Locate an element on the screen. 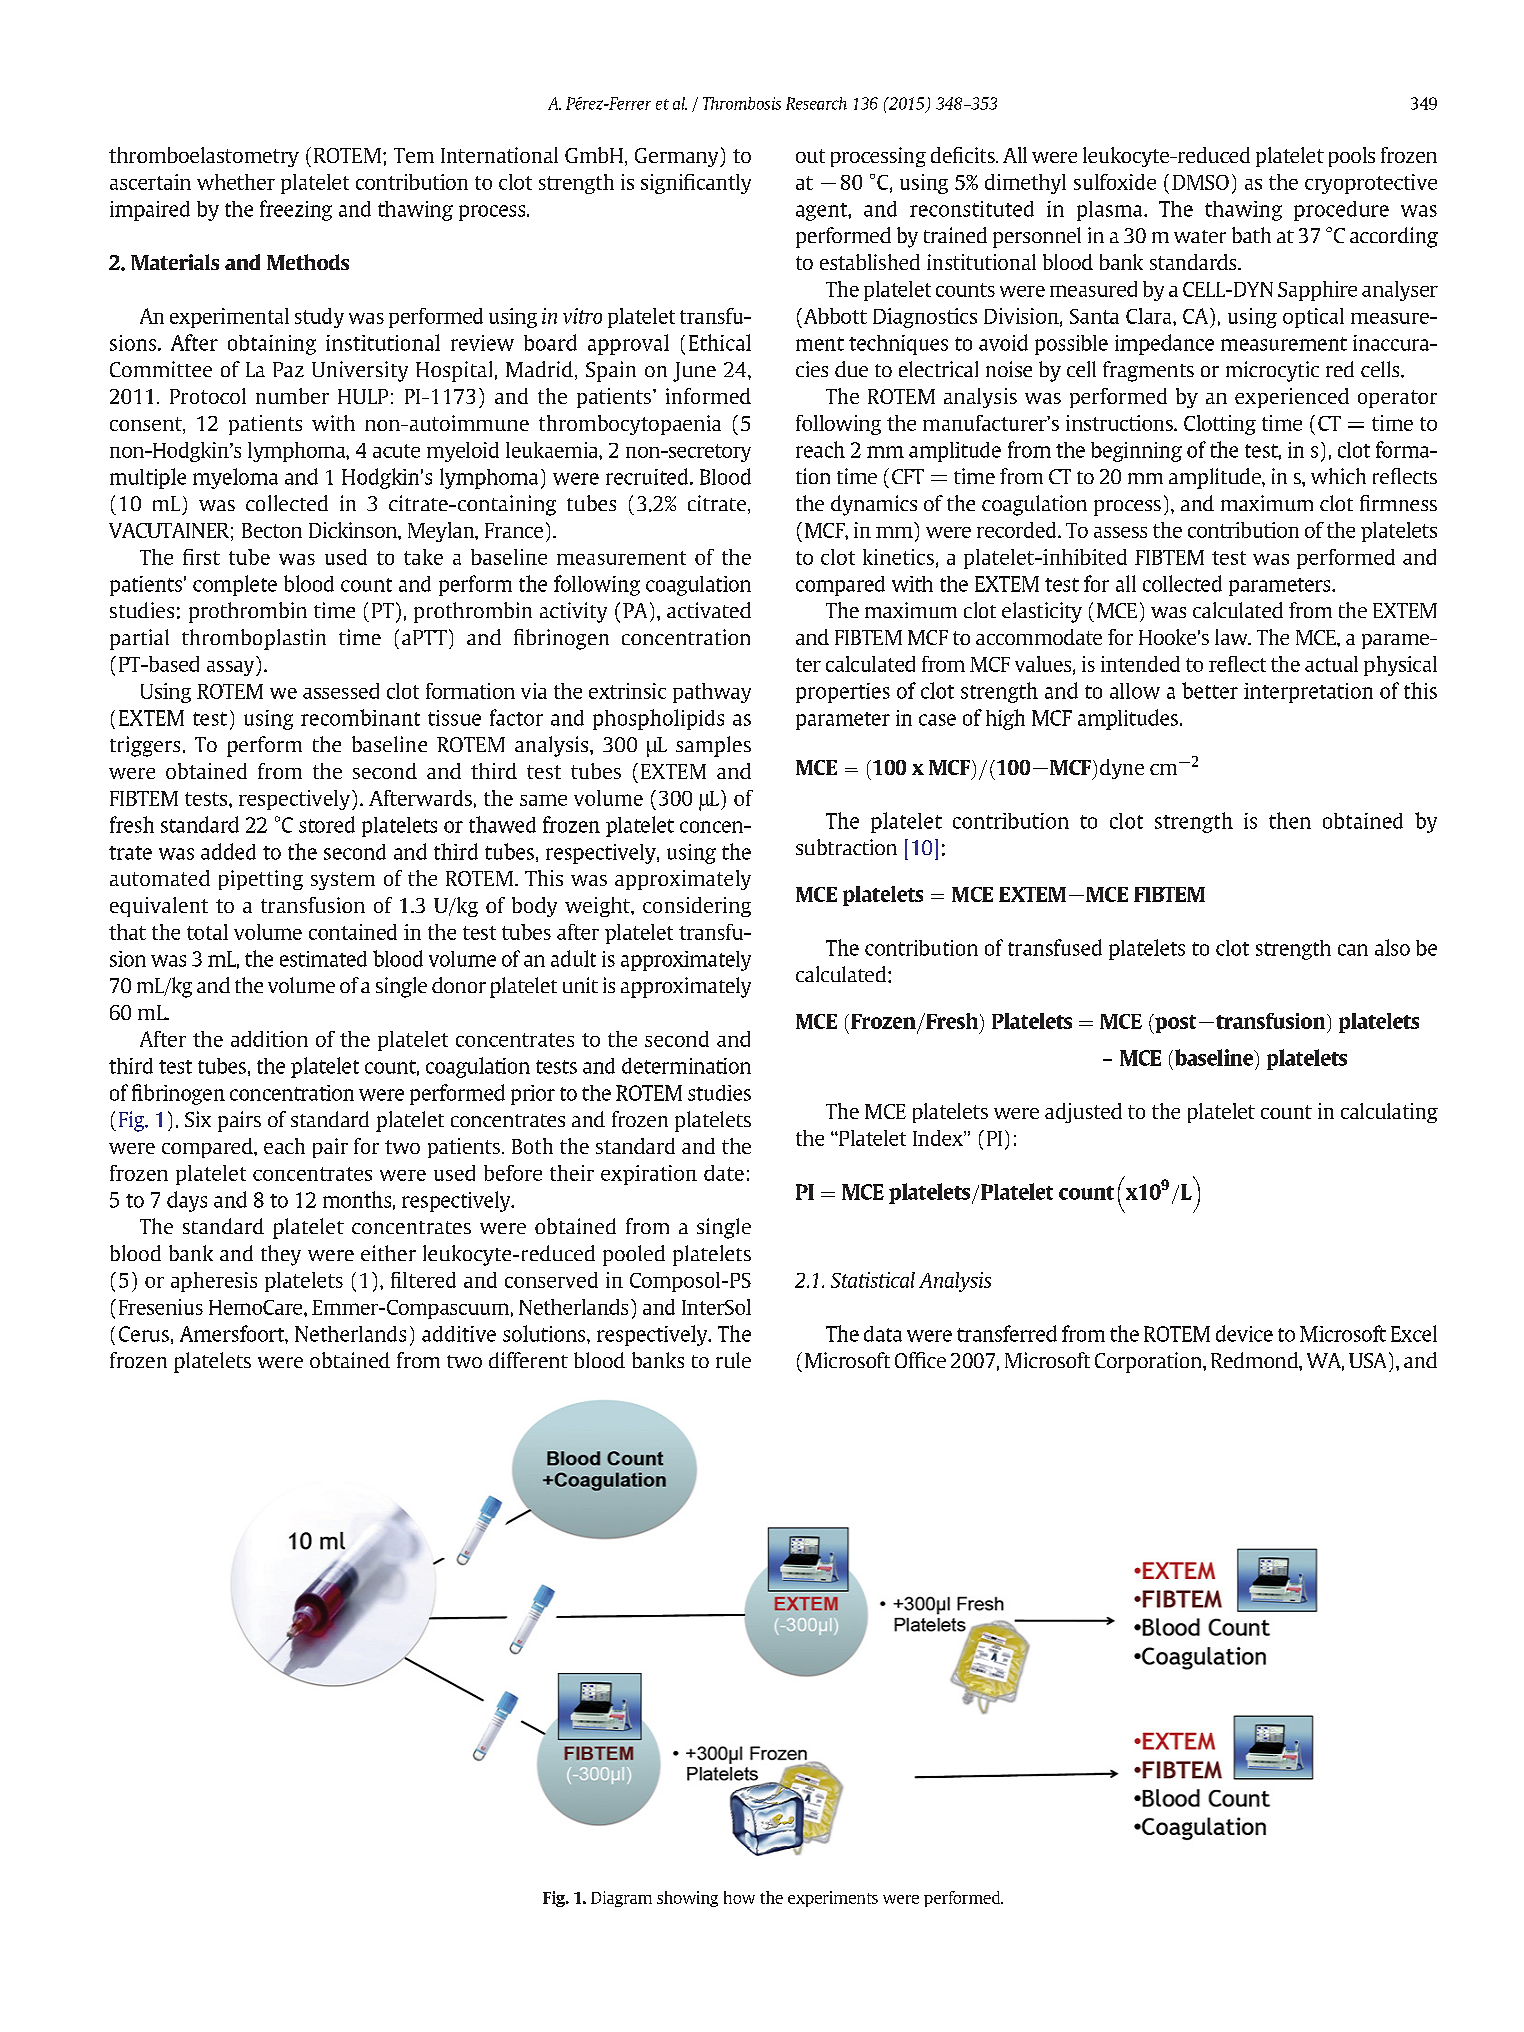  recombinant is located at coordinates (360, 717).
